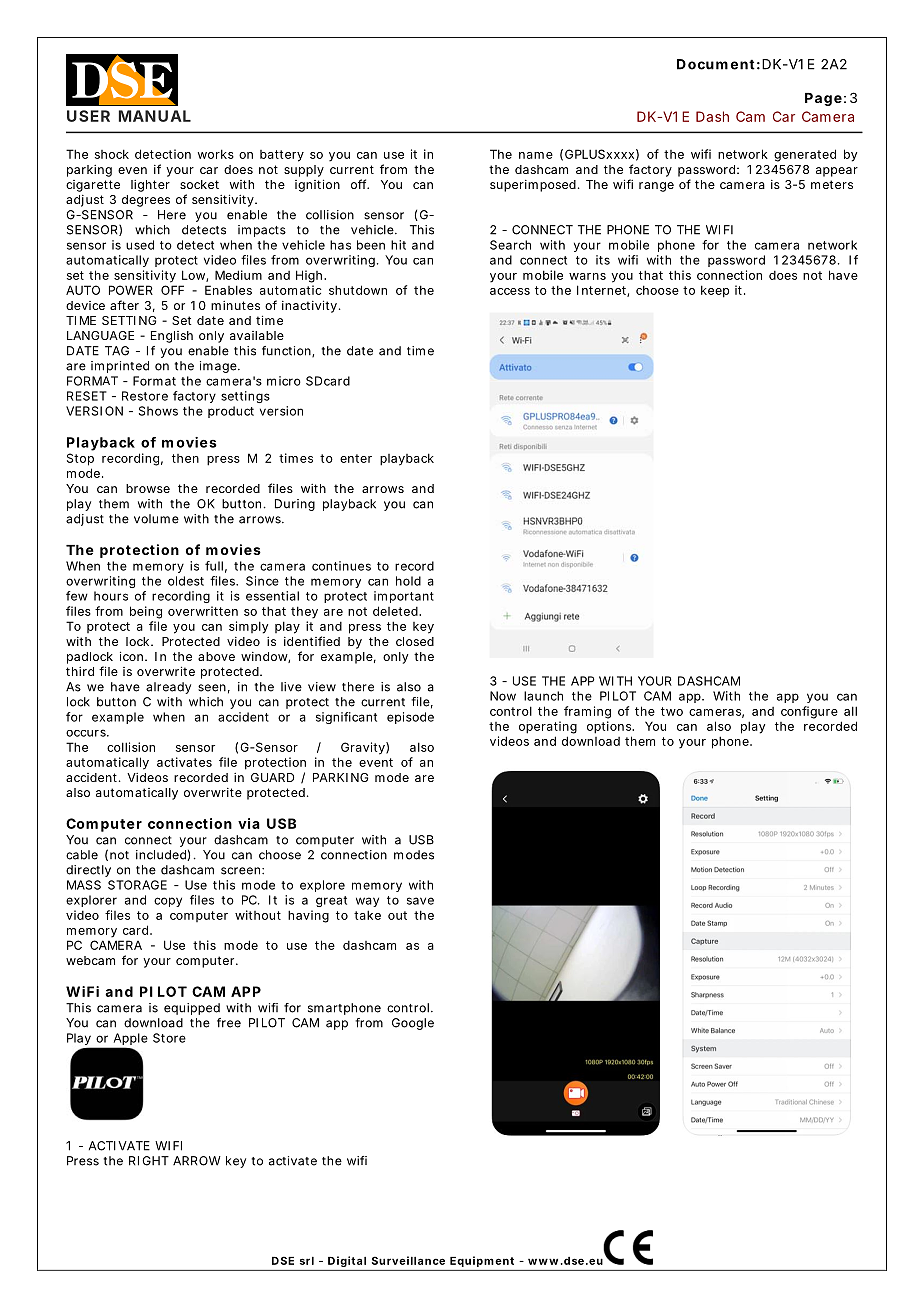  I want to click on options, so click(610, 727).
